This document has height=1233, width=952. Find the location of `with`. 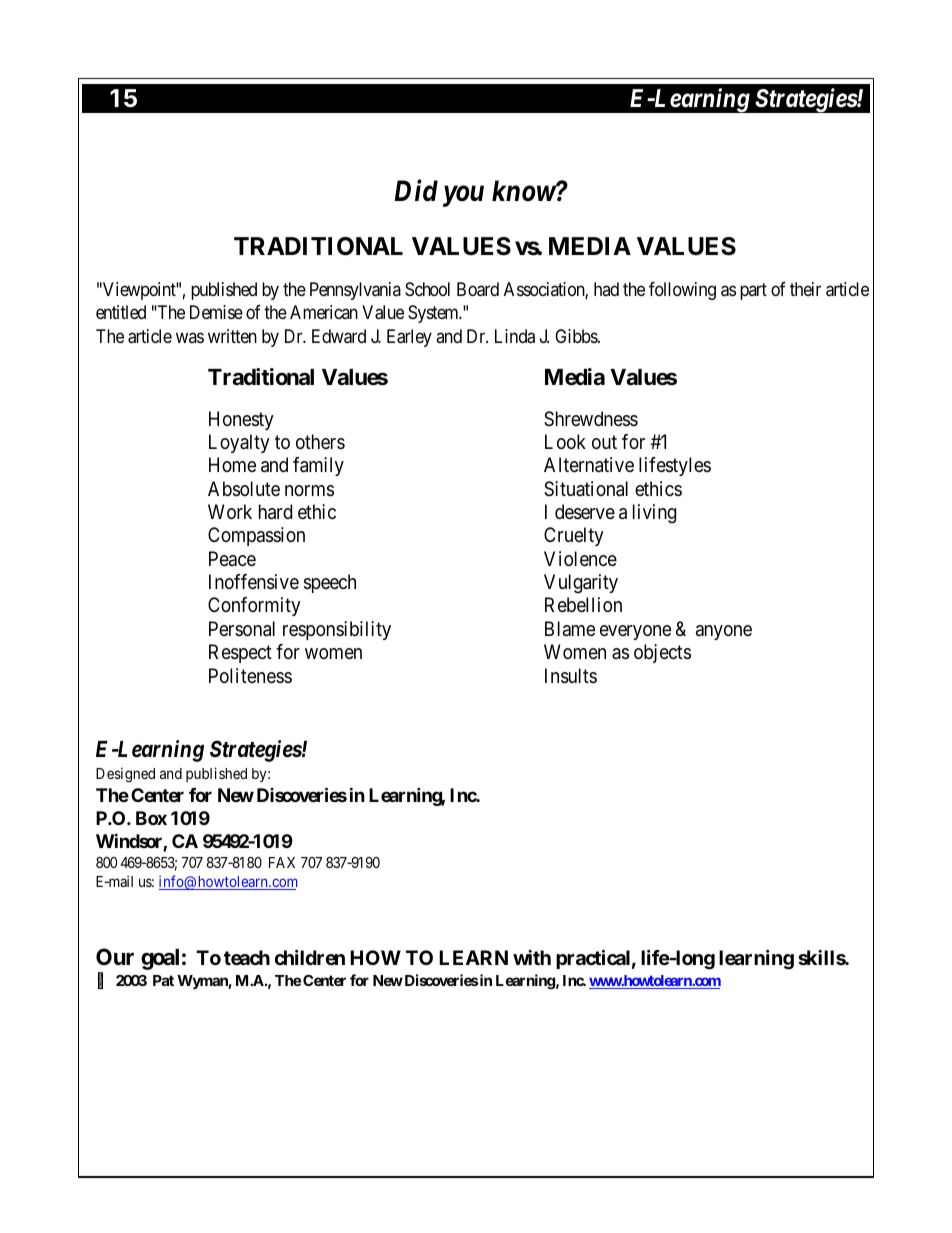

with is located at coordinates (532, 957).
